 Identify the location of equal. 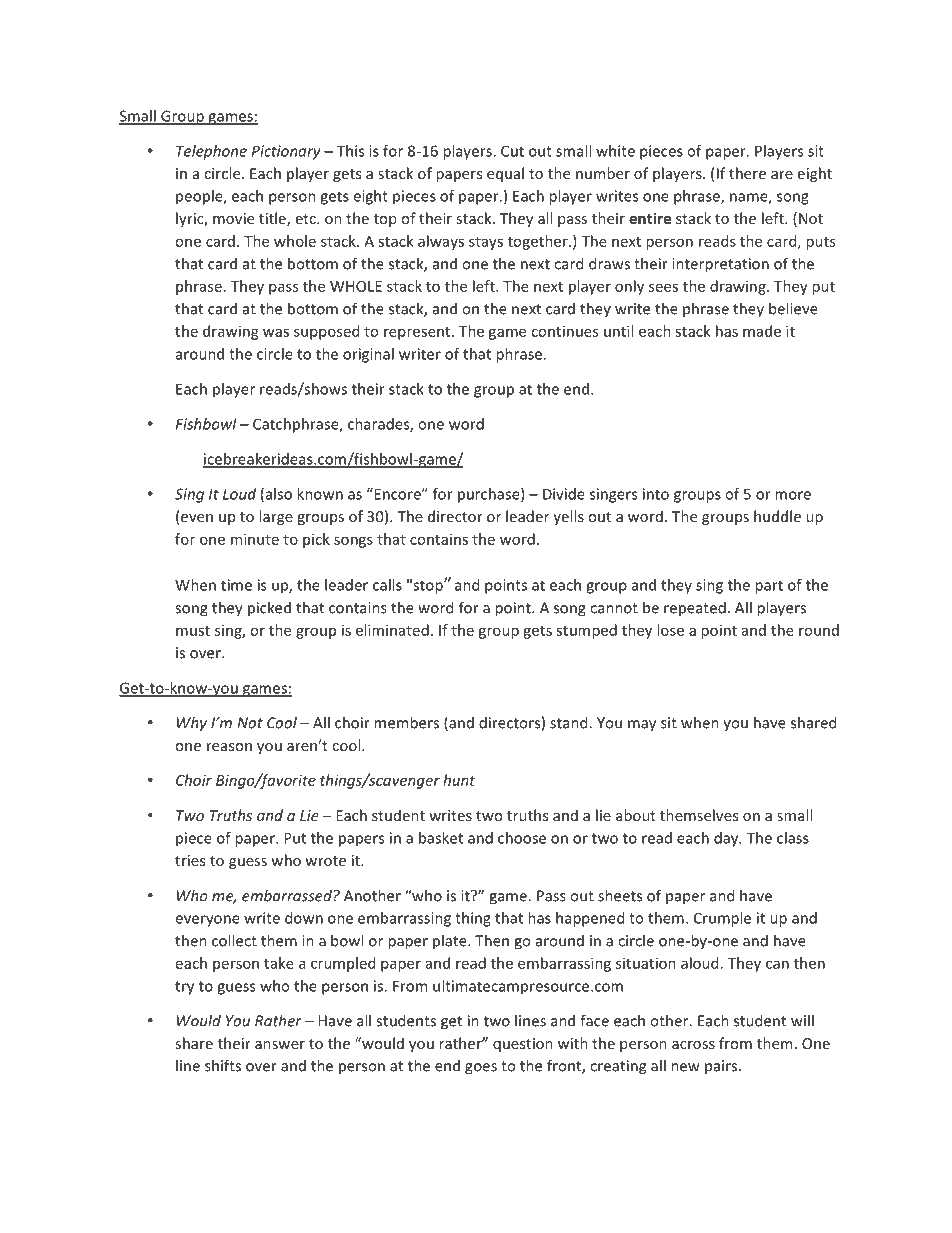
(505, 174).
